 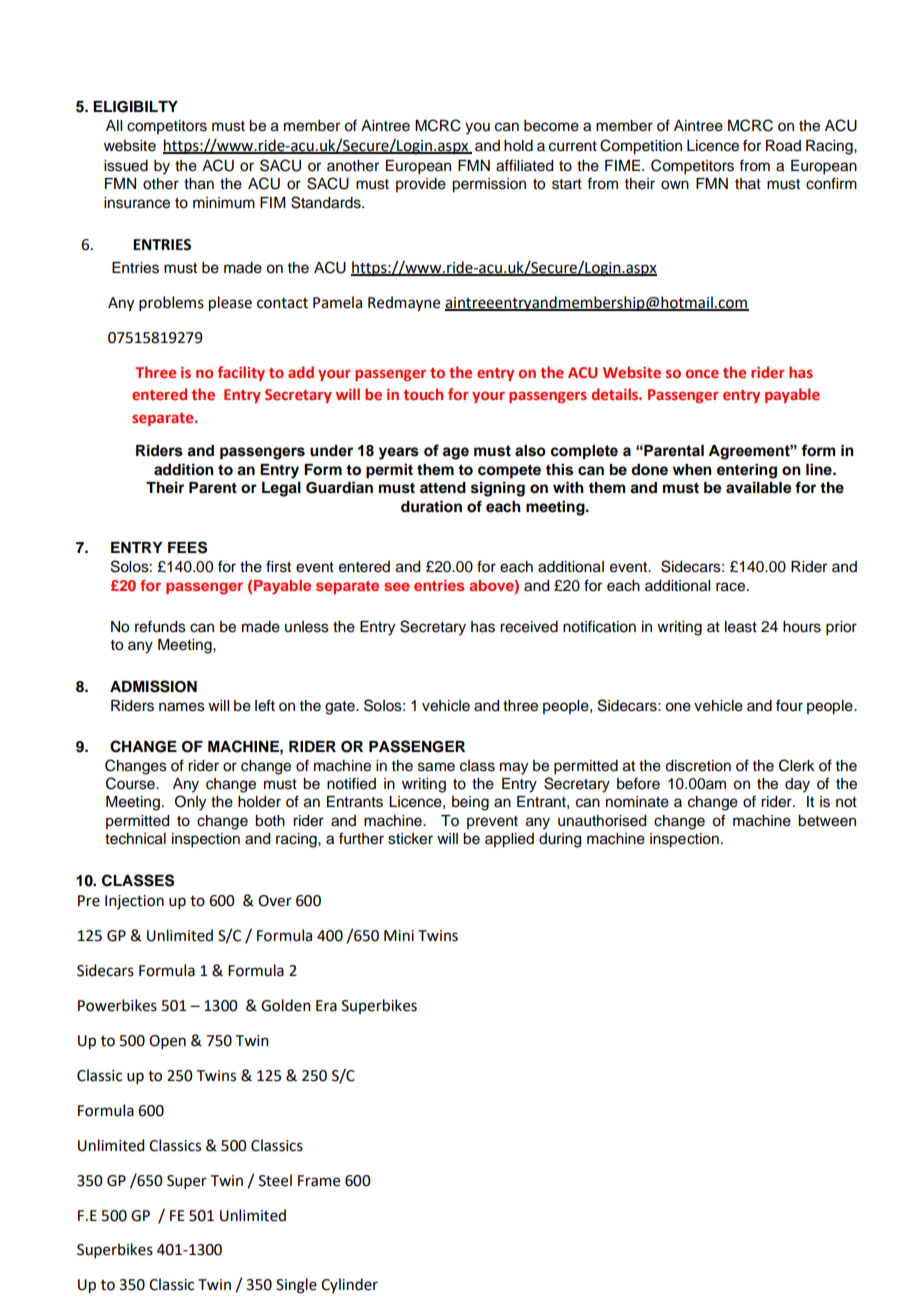 What do you see at coordinates (748, 183) in the screenshot?
I see `that` at bounding box center [748, 183].
